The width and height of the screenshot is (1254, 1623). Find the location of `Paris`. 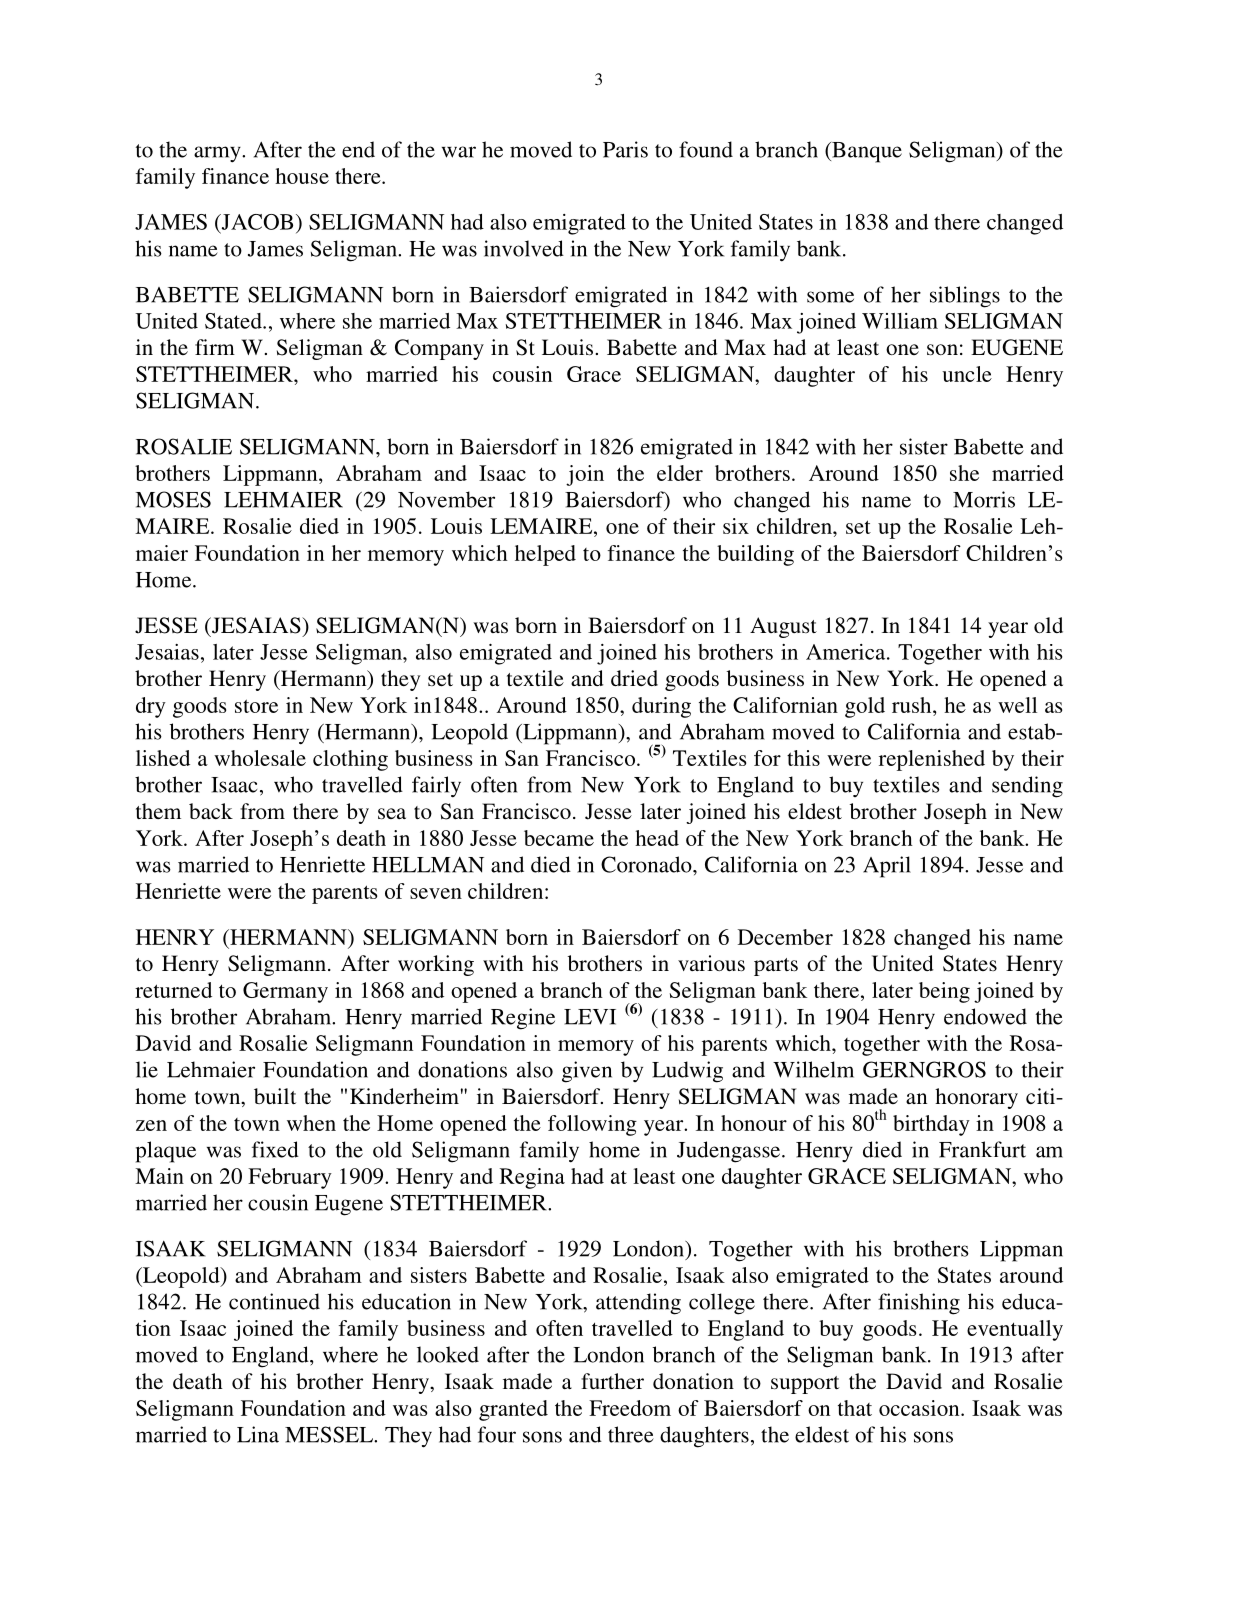

Paris is located at coordinates (625, 149).
